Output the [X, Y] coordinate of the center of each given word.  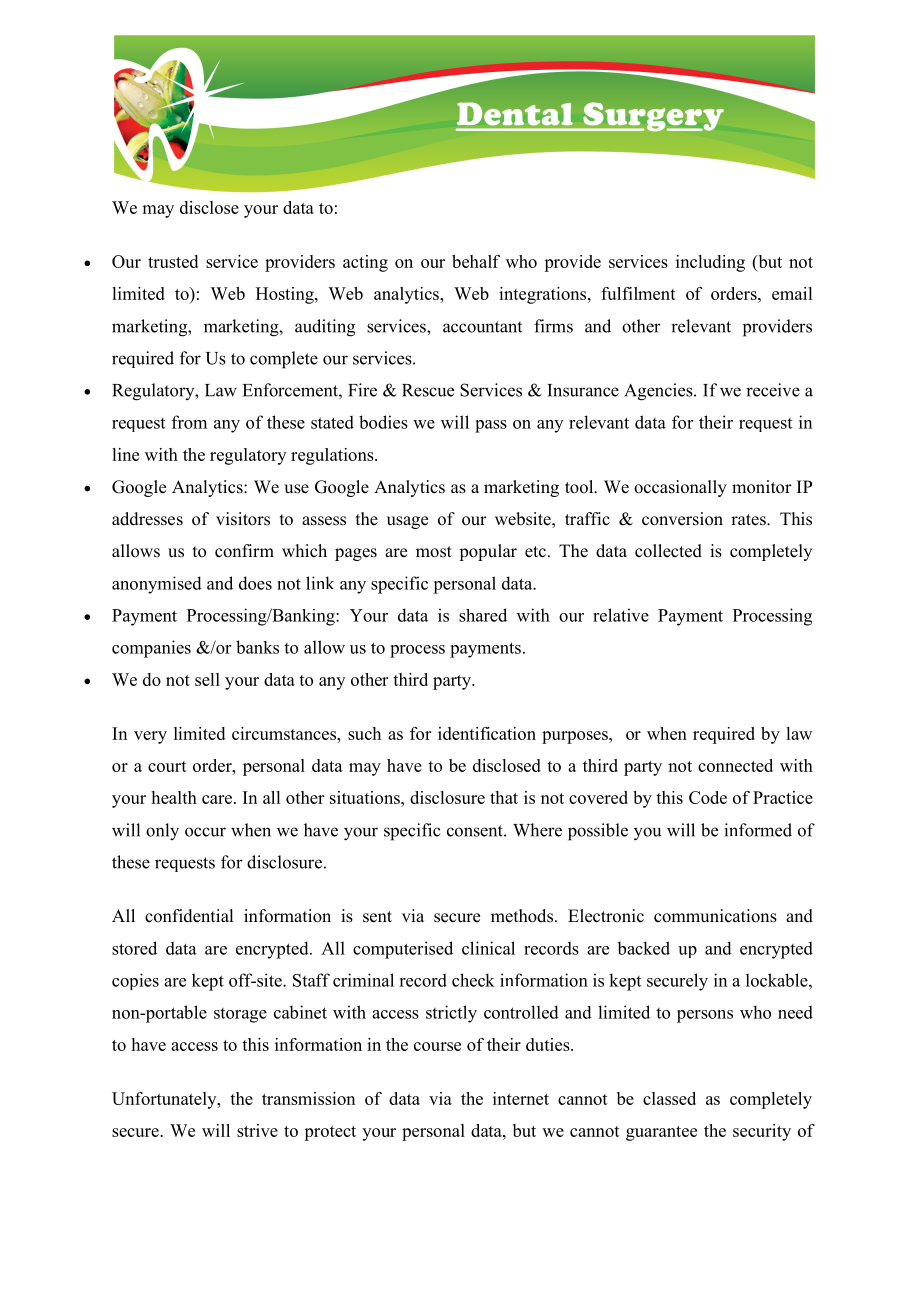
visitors [243, 519]
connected [735, 765]
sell [207, 679]
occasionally [680, 488]
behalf [476, 261]
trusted [173, 261]
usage [407, 522]
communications [715, 916]
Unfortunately [165, 1100]
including [710, 263]
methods [522, 916]
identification [487, 733]
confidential [189, 916]
